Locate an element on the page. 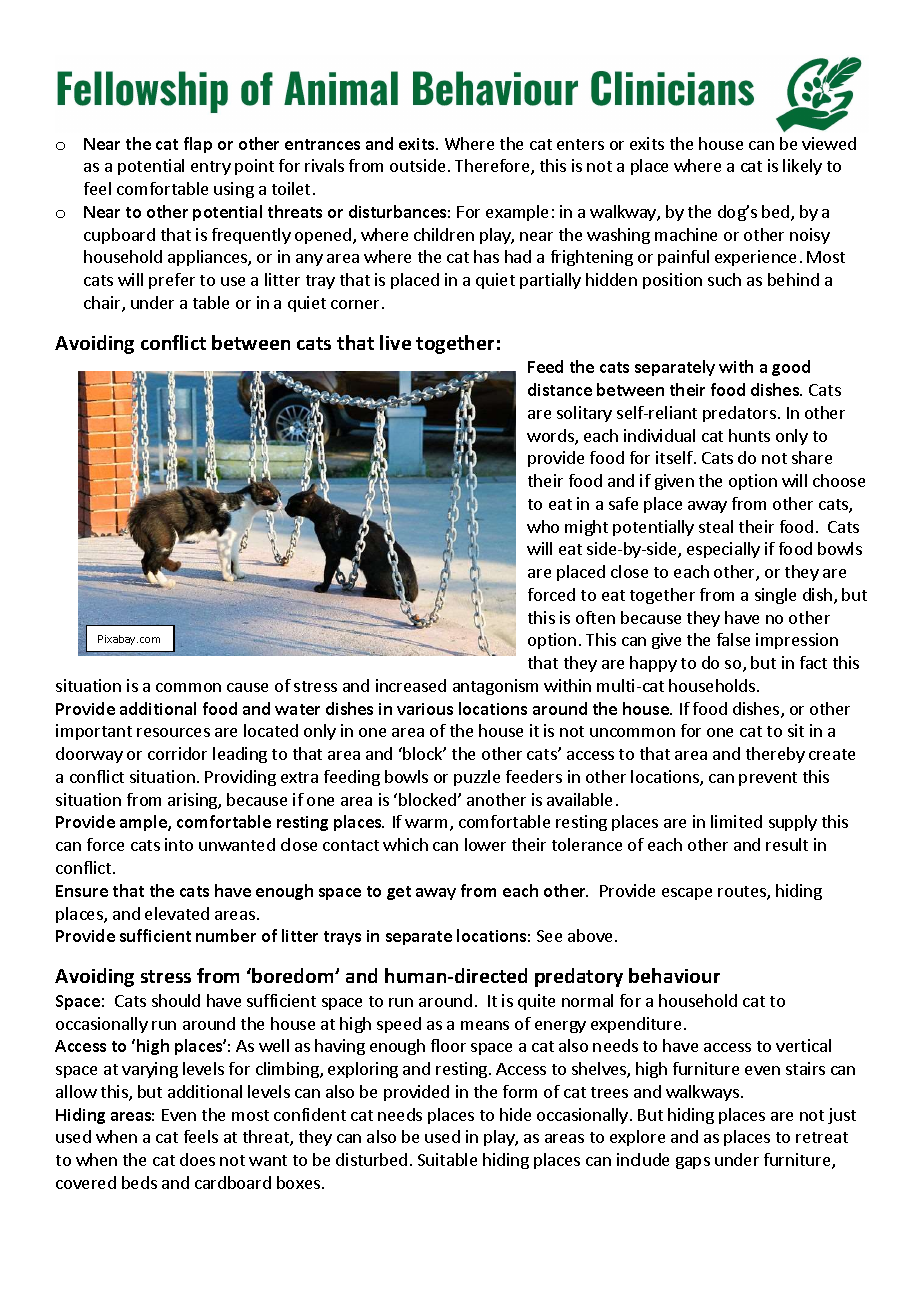 The image size is (924, 1308). likely is located at coordinates (802, 167).
